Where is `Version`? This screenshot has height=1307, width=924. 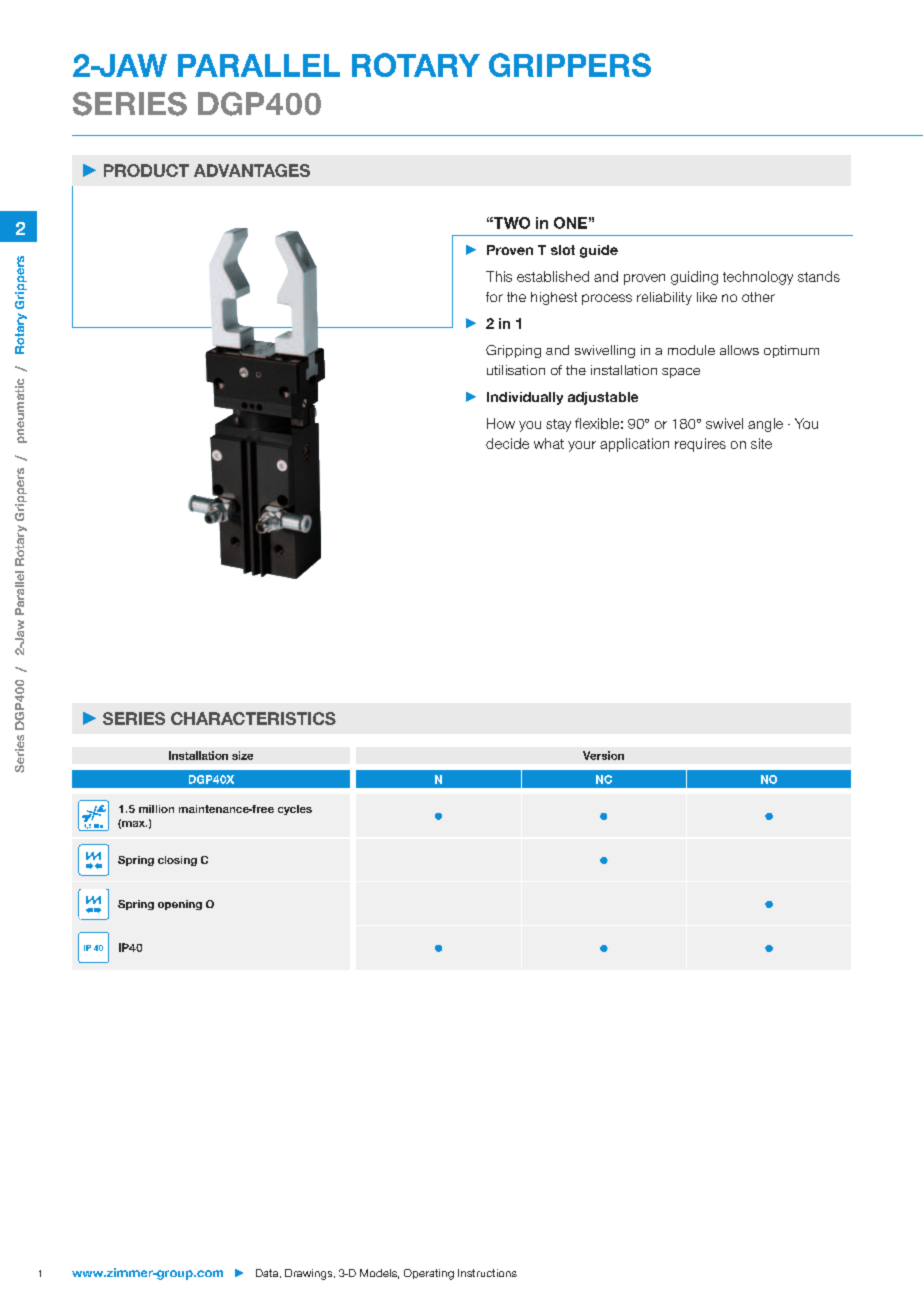 Version is located at coordinates (603, 755).
